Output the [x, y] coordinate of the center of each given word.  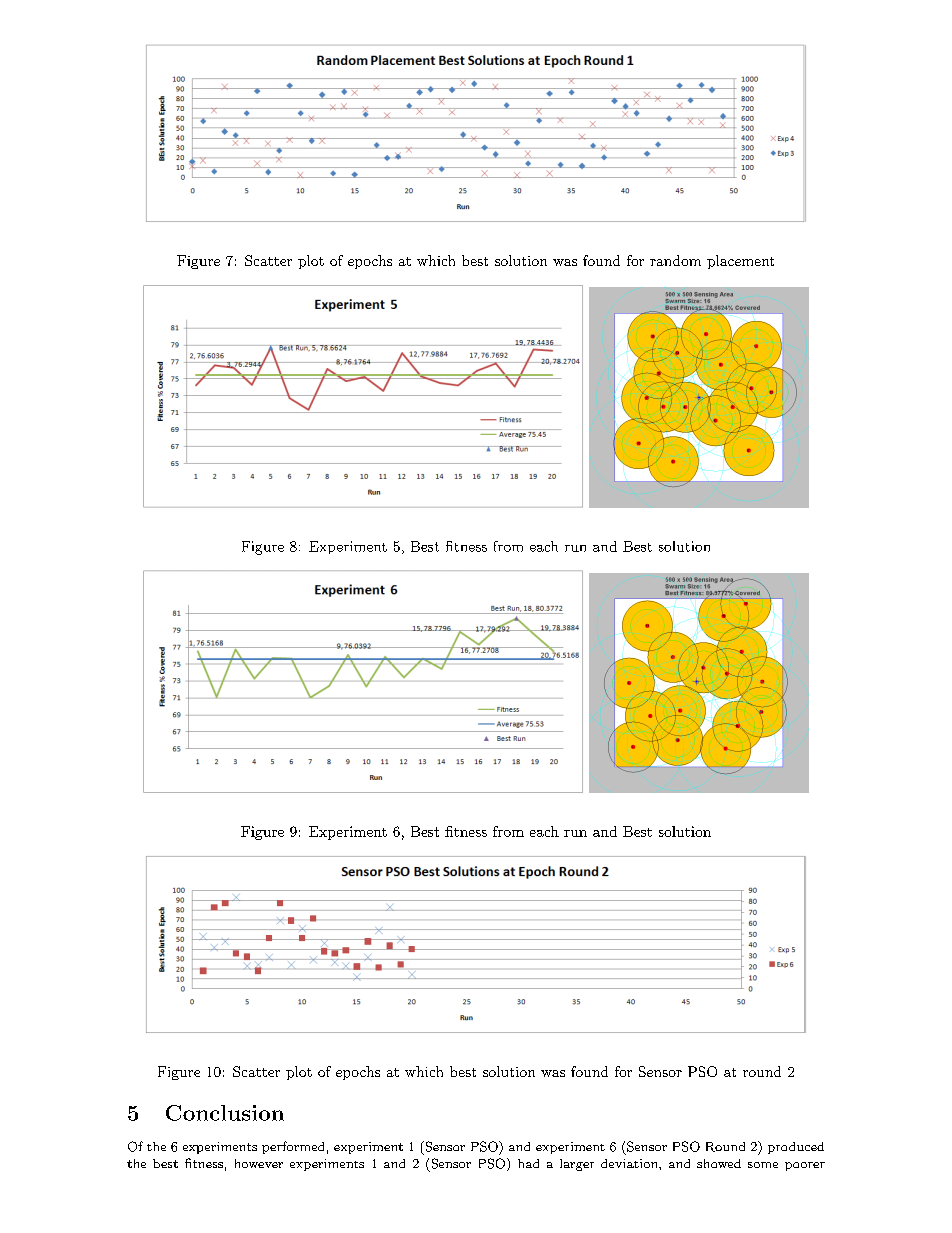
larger [577, 1165]
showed [719, 1163]
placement [740, 262]
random [675, 260]
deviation [630, 1163]
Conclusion [225, 1113]
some [763, 1165]
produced [796, 1148]
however [259, 1163]
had [528, 1163]
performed [293, 1147]
